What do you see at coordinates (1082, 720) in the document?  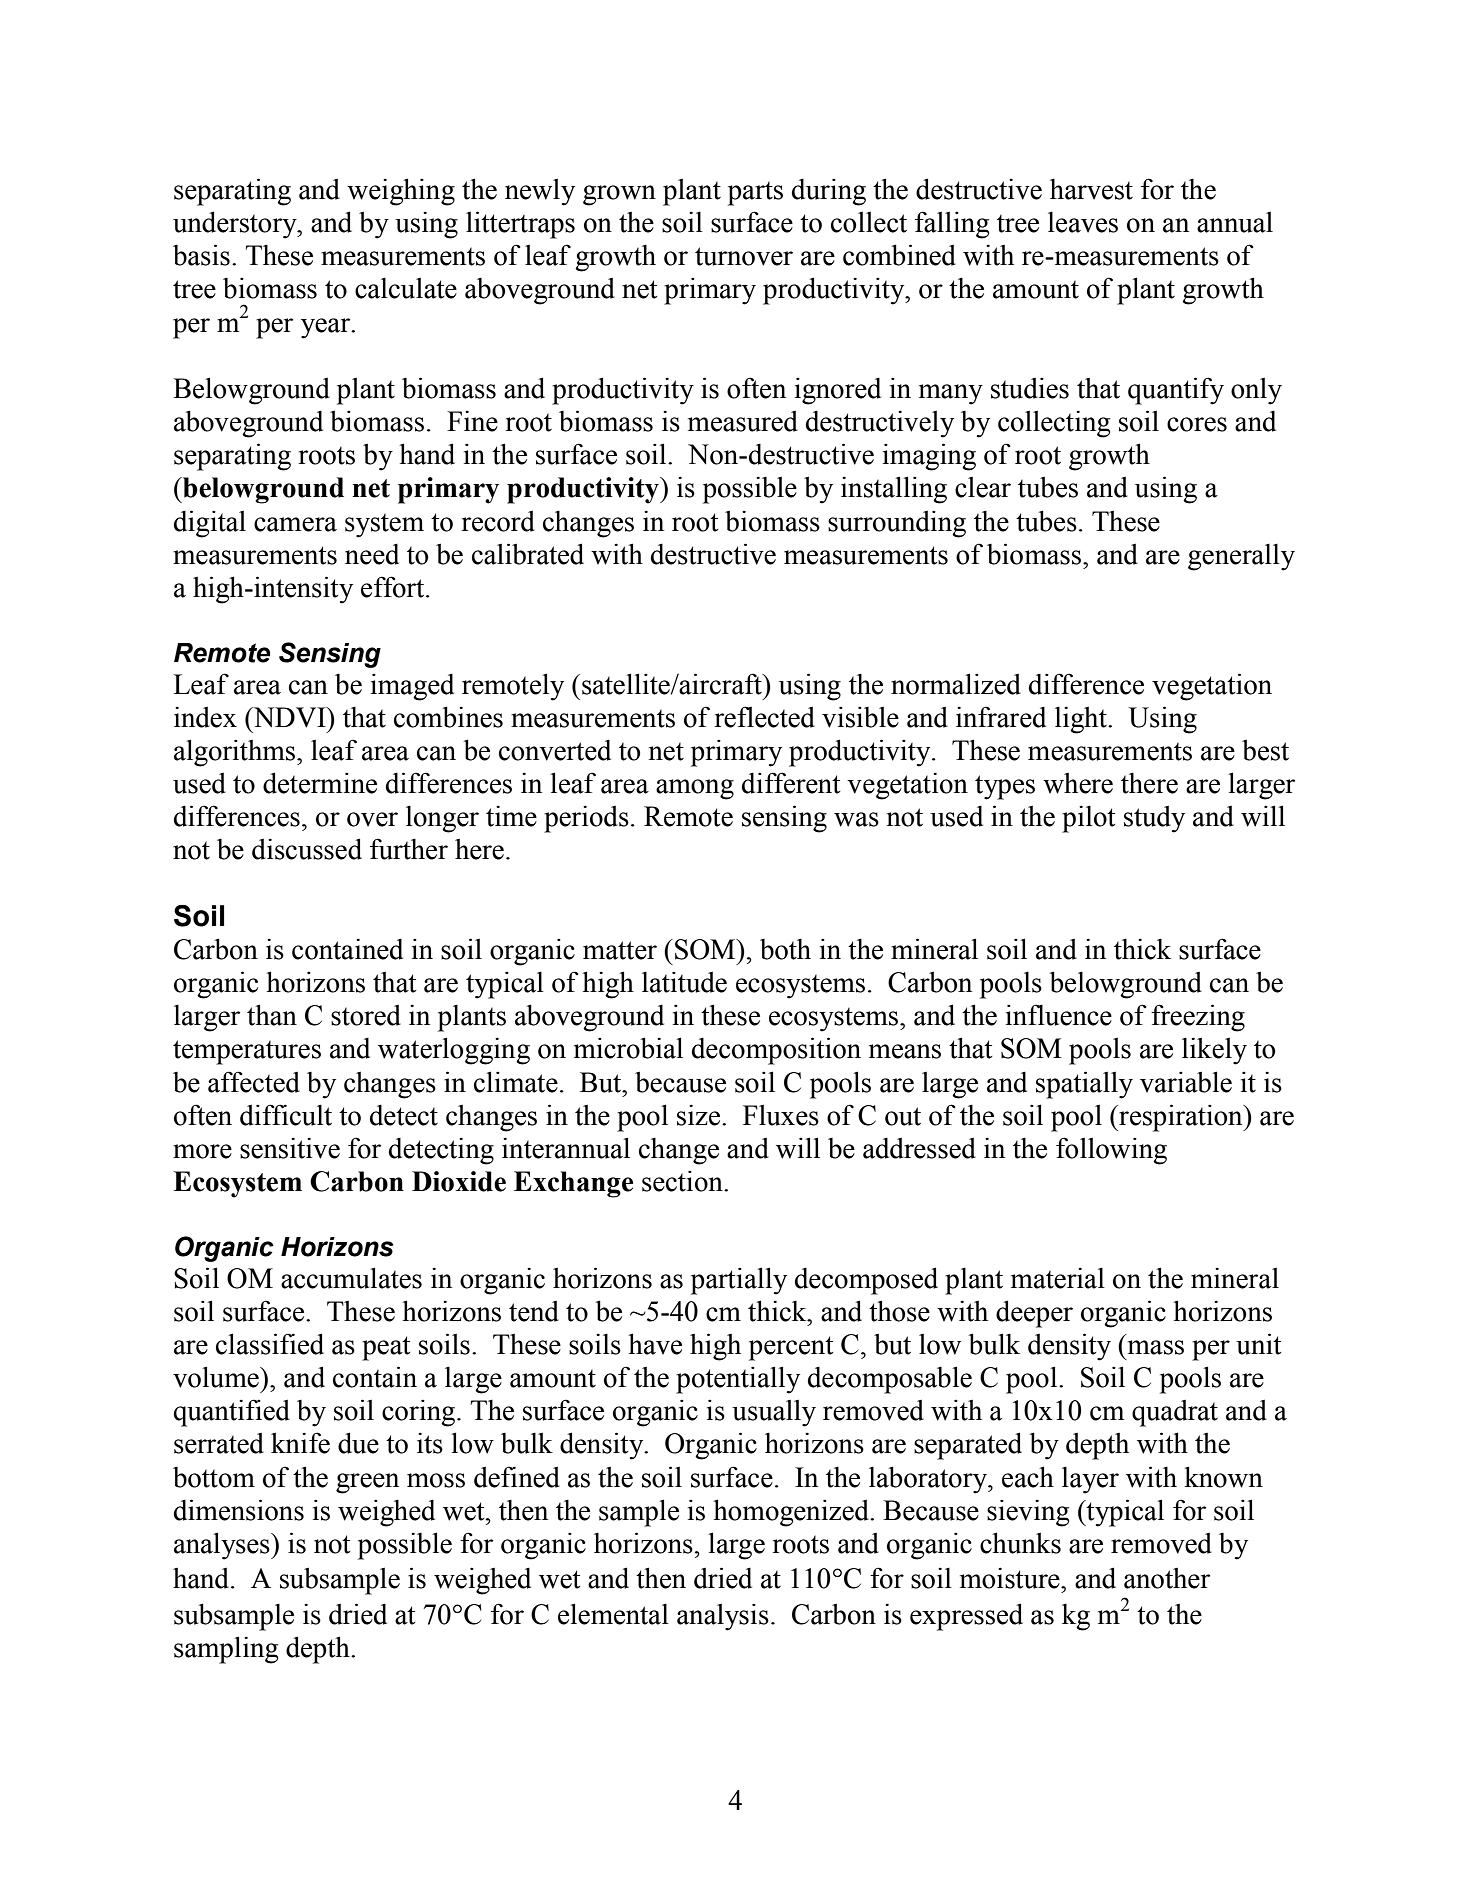 I see `light` at bounding box center [1082, 720].
